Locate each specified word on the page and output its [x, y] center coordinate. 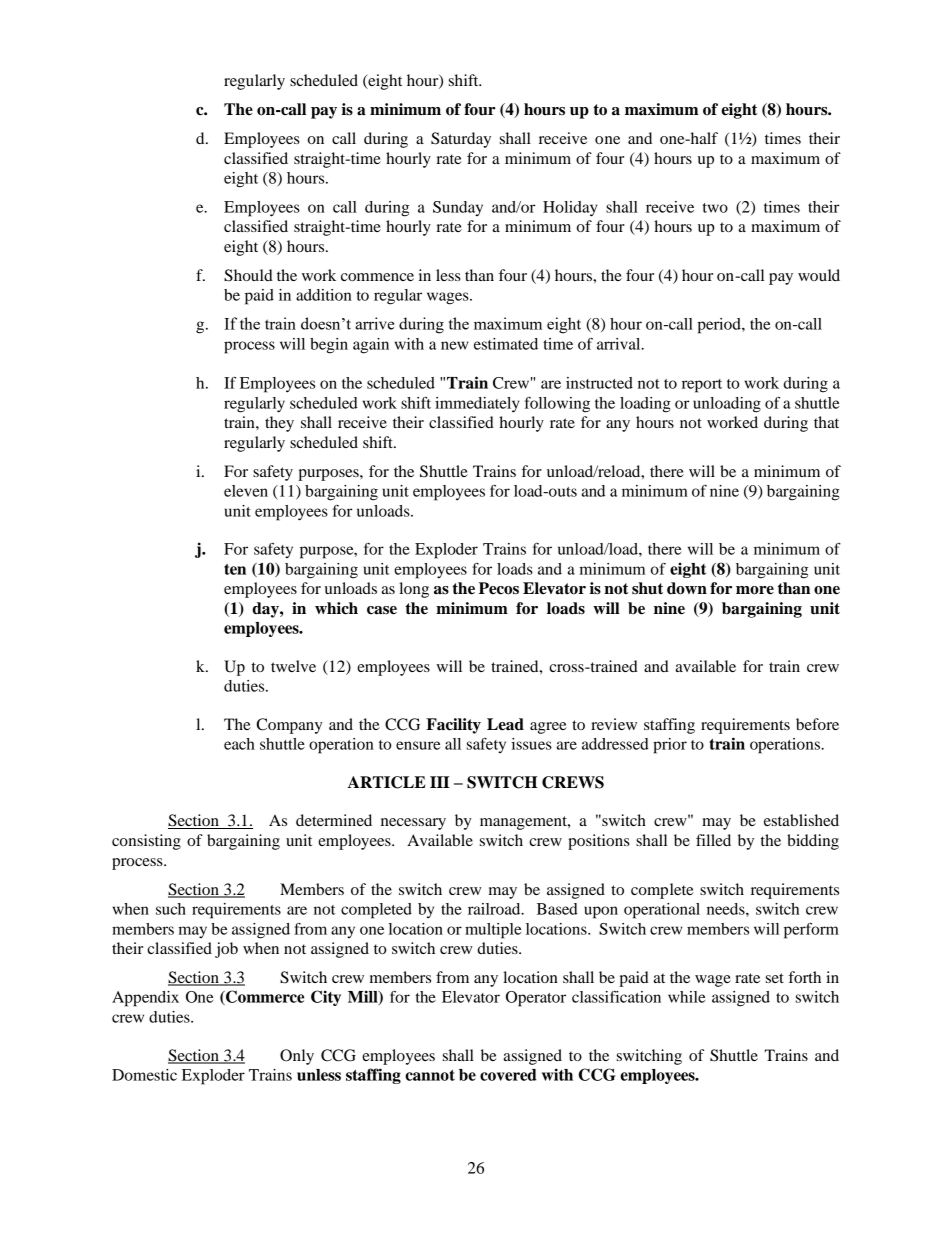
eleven [246, 491]
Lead [505, 724]
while [686, 997]
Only [297, 1057]
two [715, 208]
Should [248, 275]
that [826, 422]
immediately [477, 405]
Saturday [461, 140]
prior [670, 746]
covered [508, 1075]
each [239, 744]
